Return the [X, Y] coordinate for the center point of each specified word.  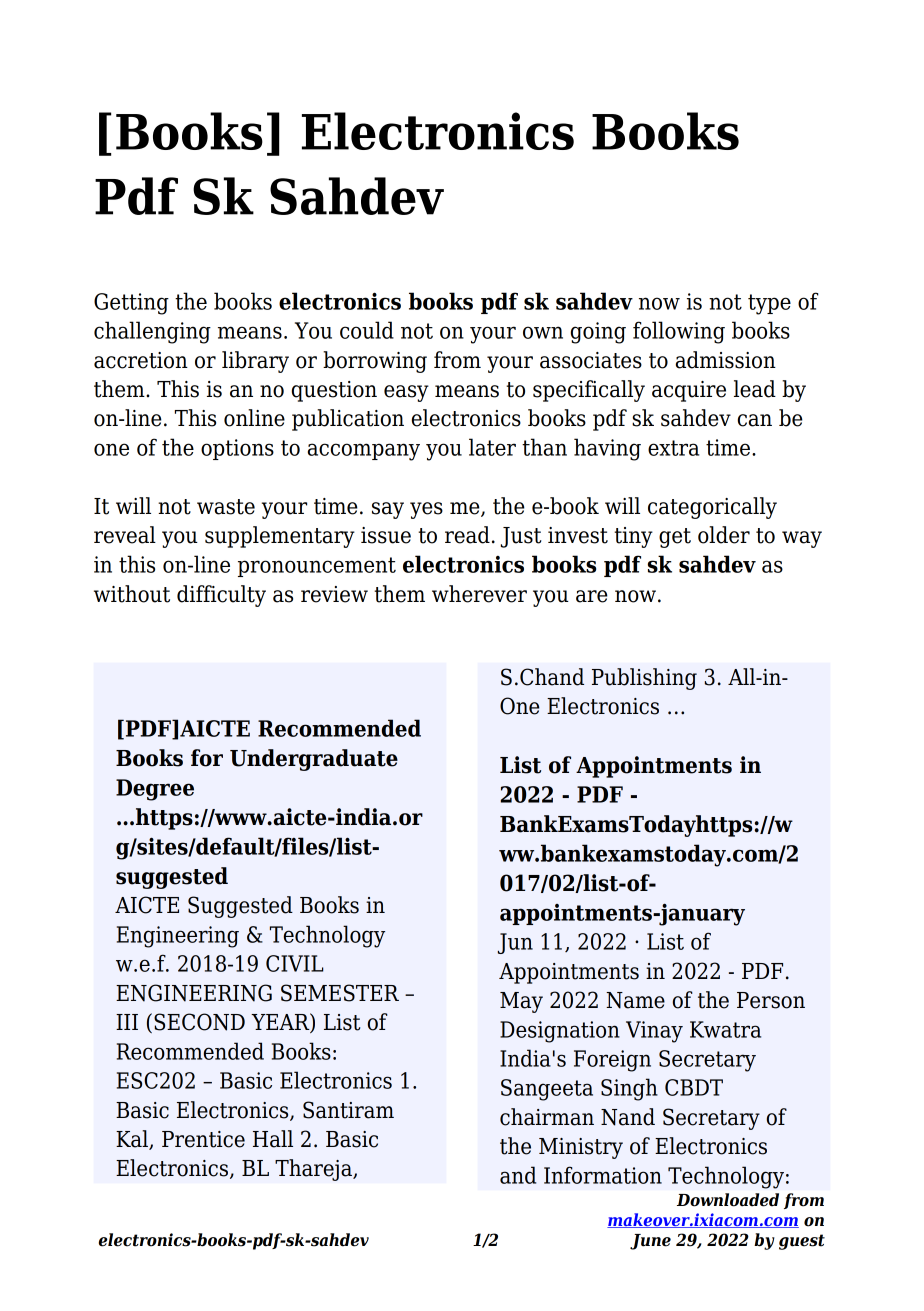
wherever [479, 594]
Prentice [203, 1139]
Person [771, 1000]
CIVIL [295, 963]
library [255, 362]
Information [603, 1175]
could [367, 330]
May [521, 1002]
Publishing [644, 679]
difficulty [221, 596]
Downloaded [728, 1200]
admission [726, 360]
